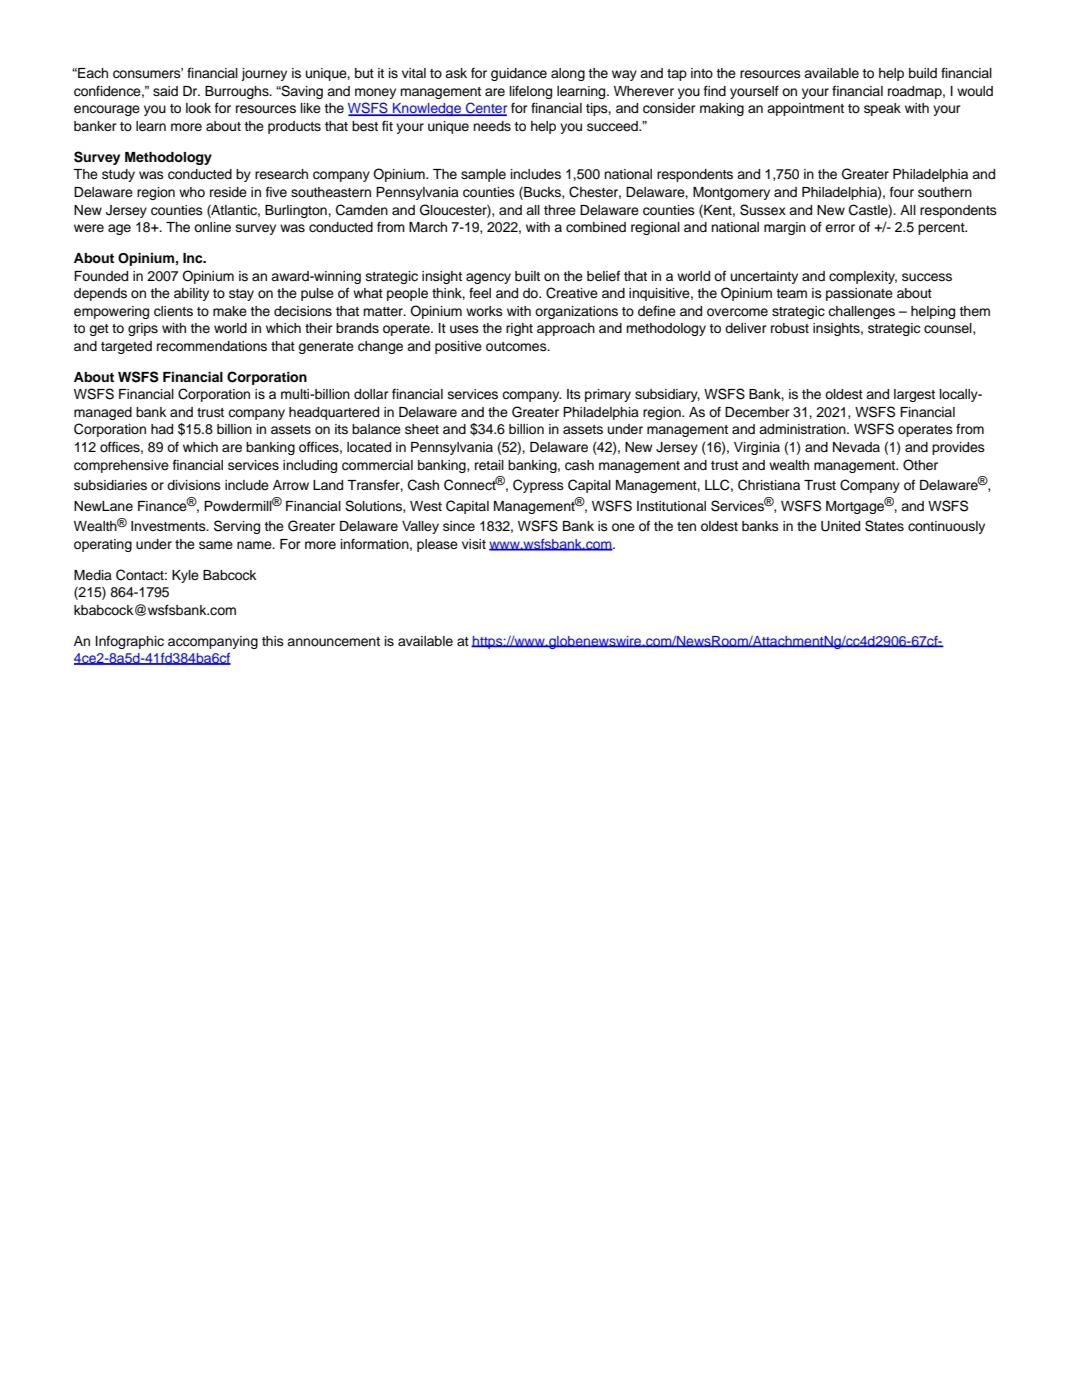 This screenshot has height=1393, width=1077. Describe the element at coordinates (560, 210) in the screenshot. I see `three` at that location.
